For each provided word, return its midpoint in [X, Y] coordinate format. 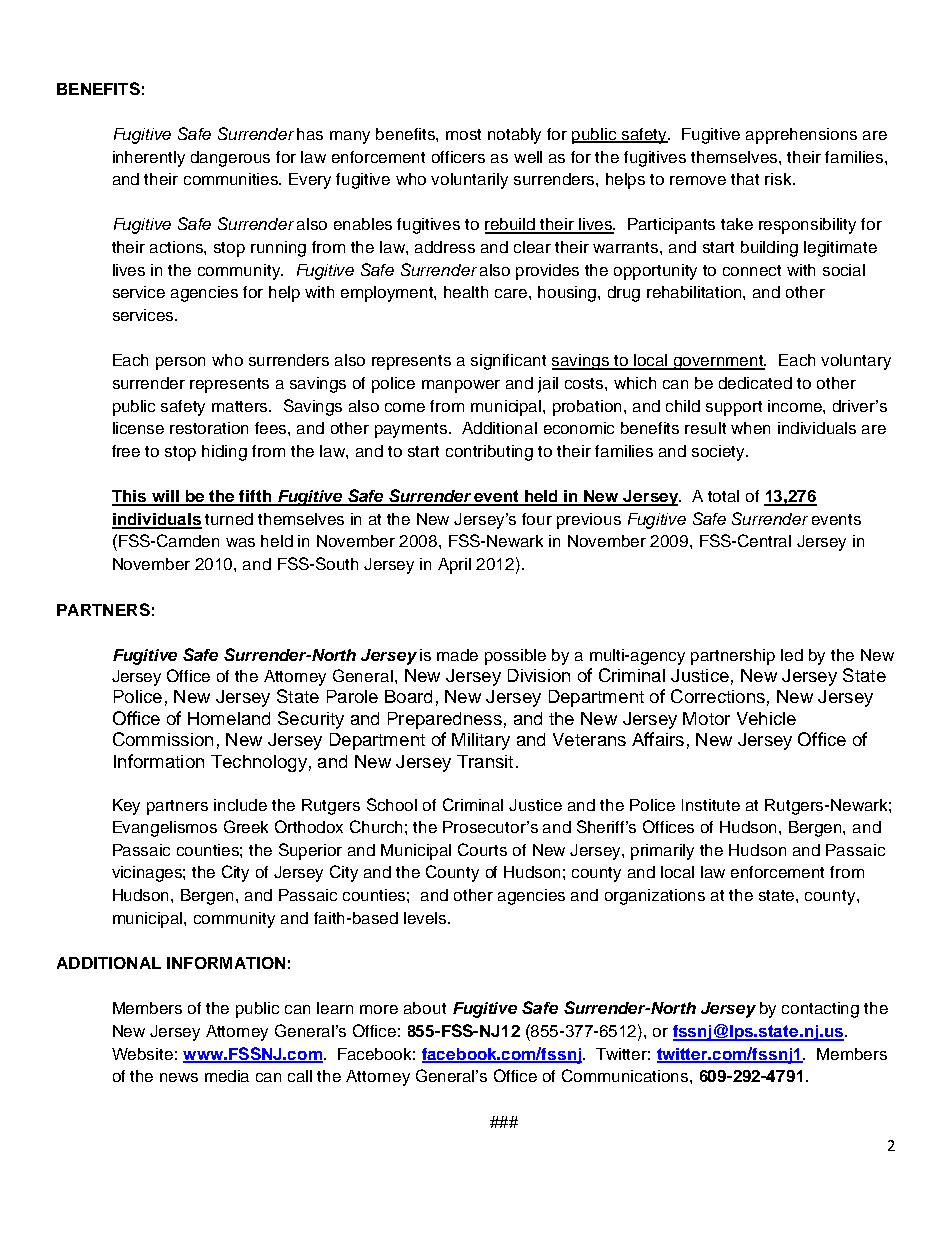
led [792, 655]
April [454, 566]
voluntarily [469, 181]
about [425, 1008]
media [227, 1076]
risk [779, 179]
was [240, 542]
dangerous [230, 159]
